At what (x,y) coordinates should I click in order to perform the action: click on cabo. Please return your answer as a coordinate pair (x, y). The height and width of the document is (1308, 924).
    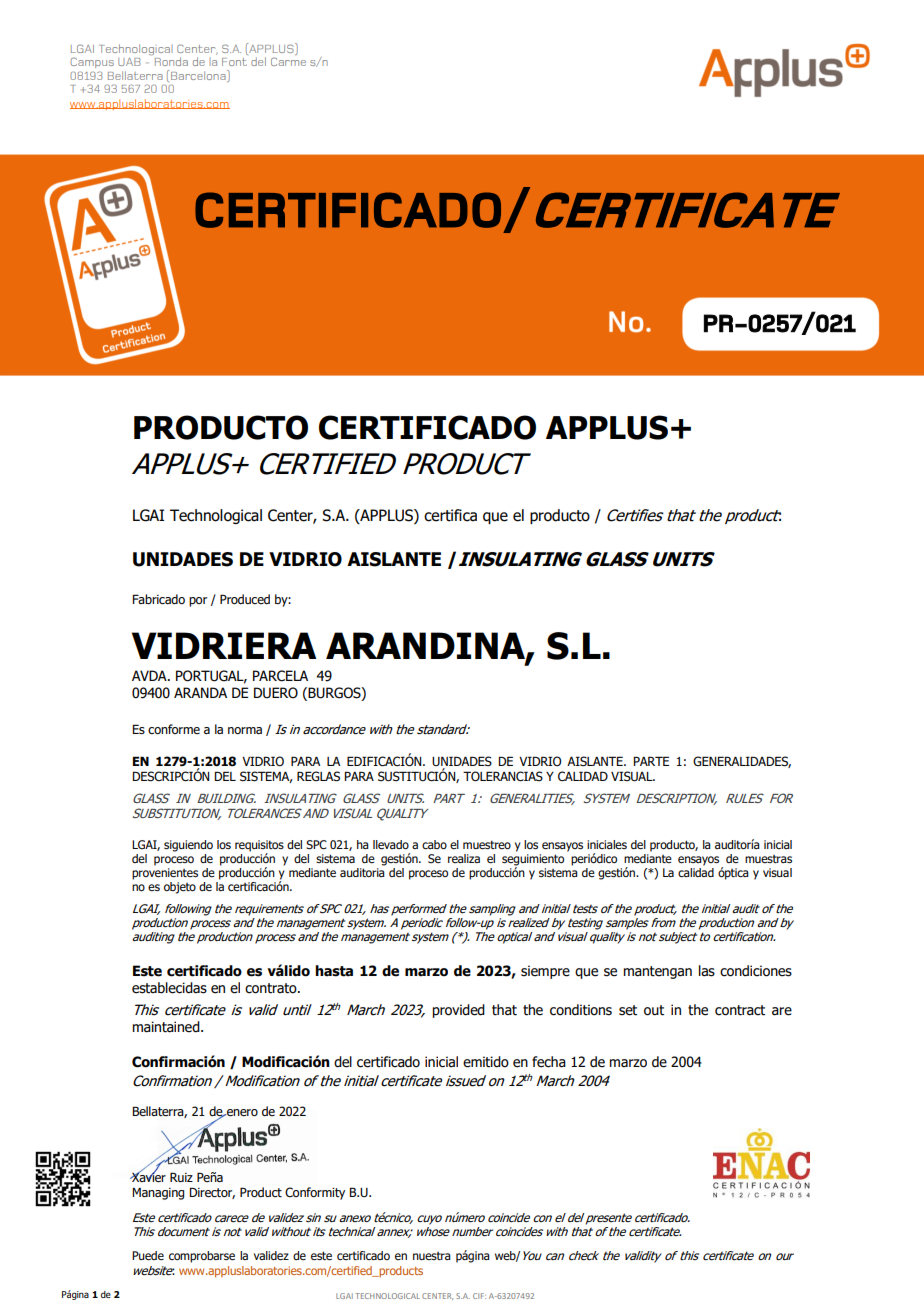
    Looking at the image, I should click on (434, 844).
